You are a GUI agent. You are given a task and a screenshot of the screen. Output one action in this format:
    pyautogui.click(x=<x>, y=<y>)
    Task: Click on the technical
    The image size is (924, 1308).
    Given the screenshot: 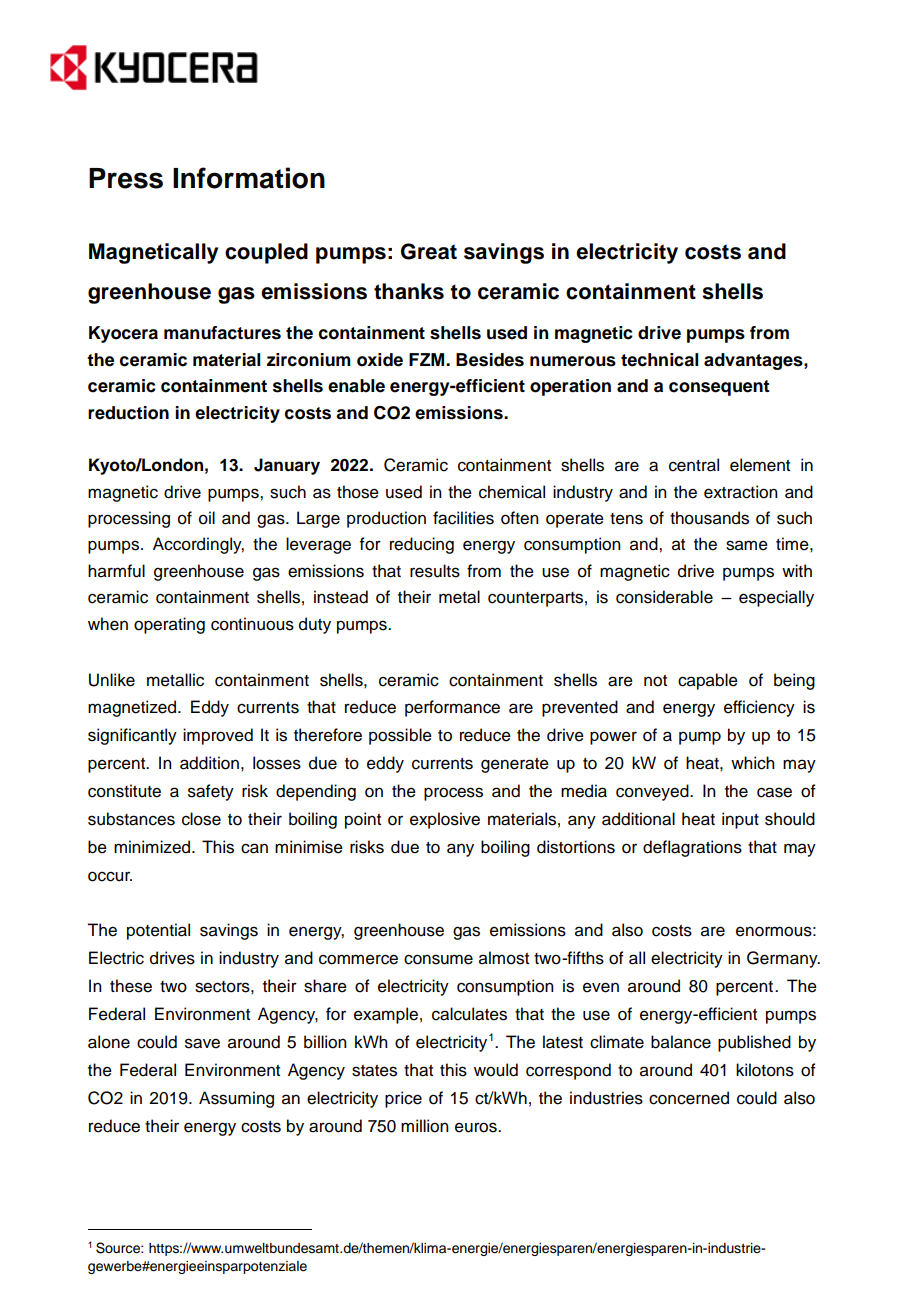 What is the action you would take?
    pyautogui.click(x=659, y=360)
